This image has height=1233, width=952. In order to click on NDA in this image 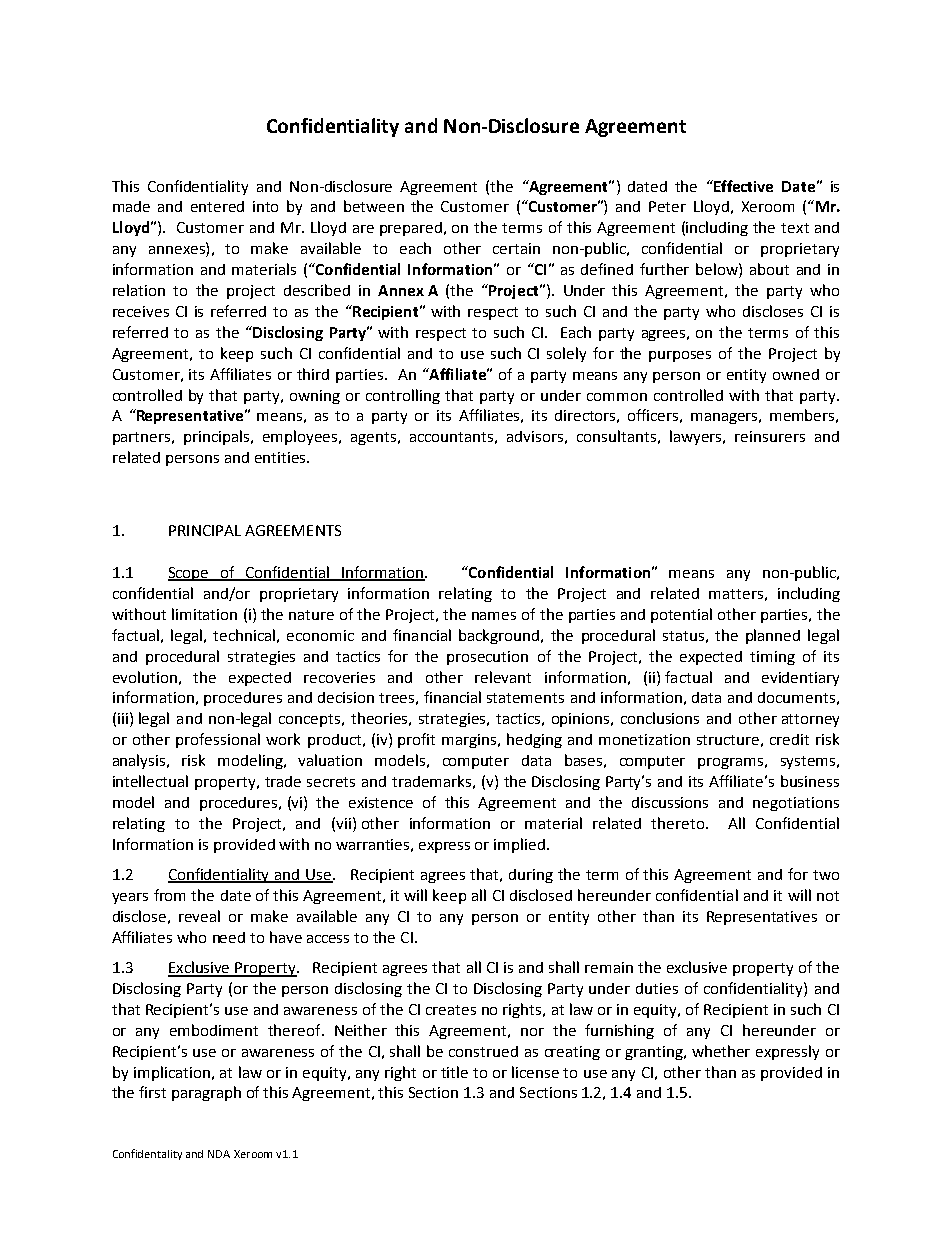, I will do `click(219, 1154)`.
